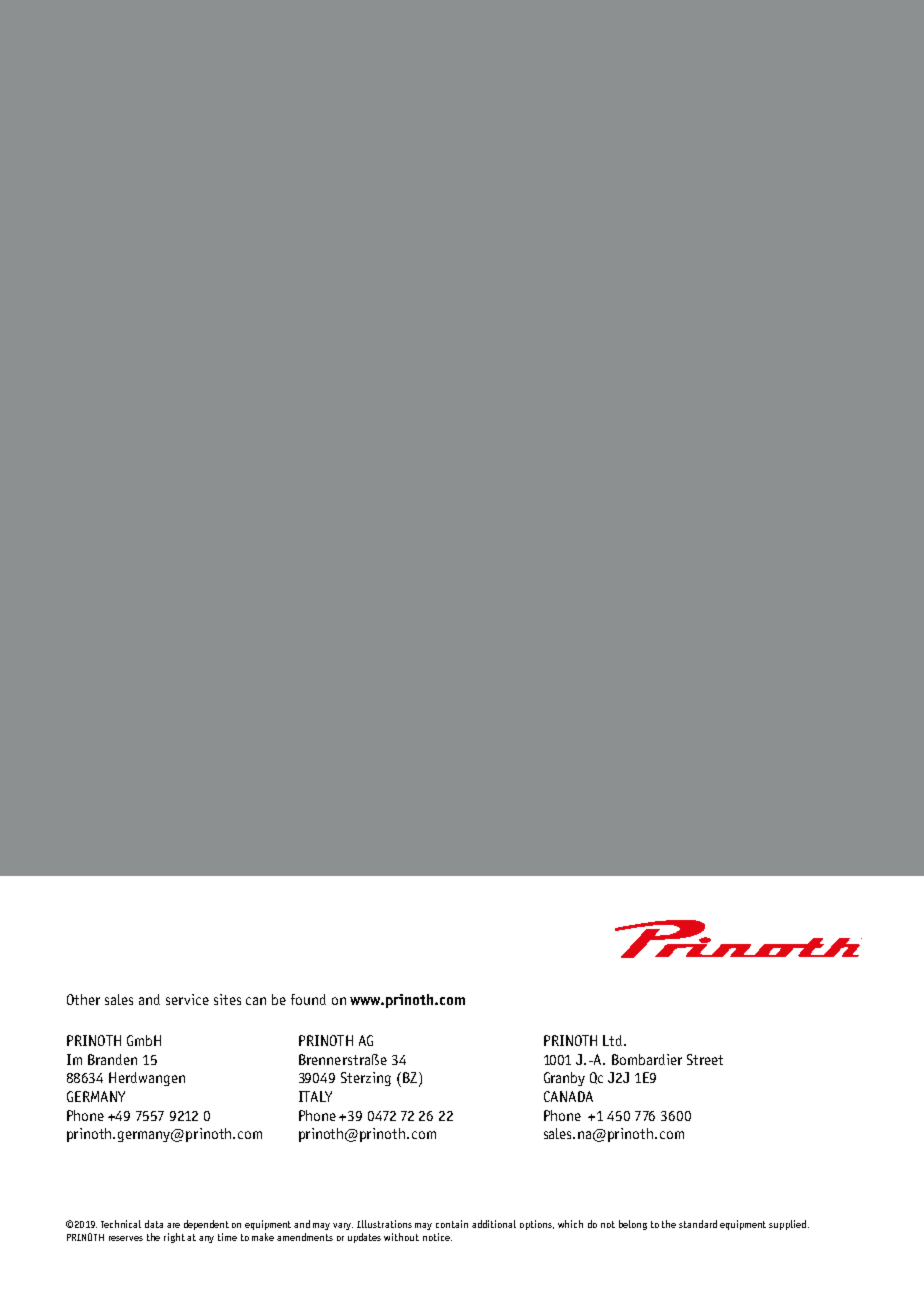 Image resolution: width=924 pixels, height=1308 pixels. Describe the element at coordinates (187, 999) in the image. I see `service` at that location.
